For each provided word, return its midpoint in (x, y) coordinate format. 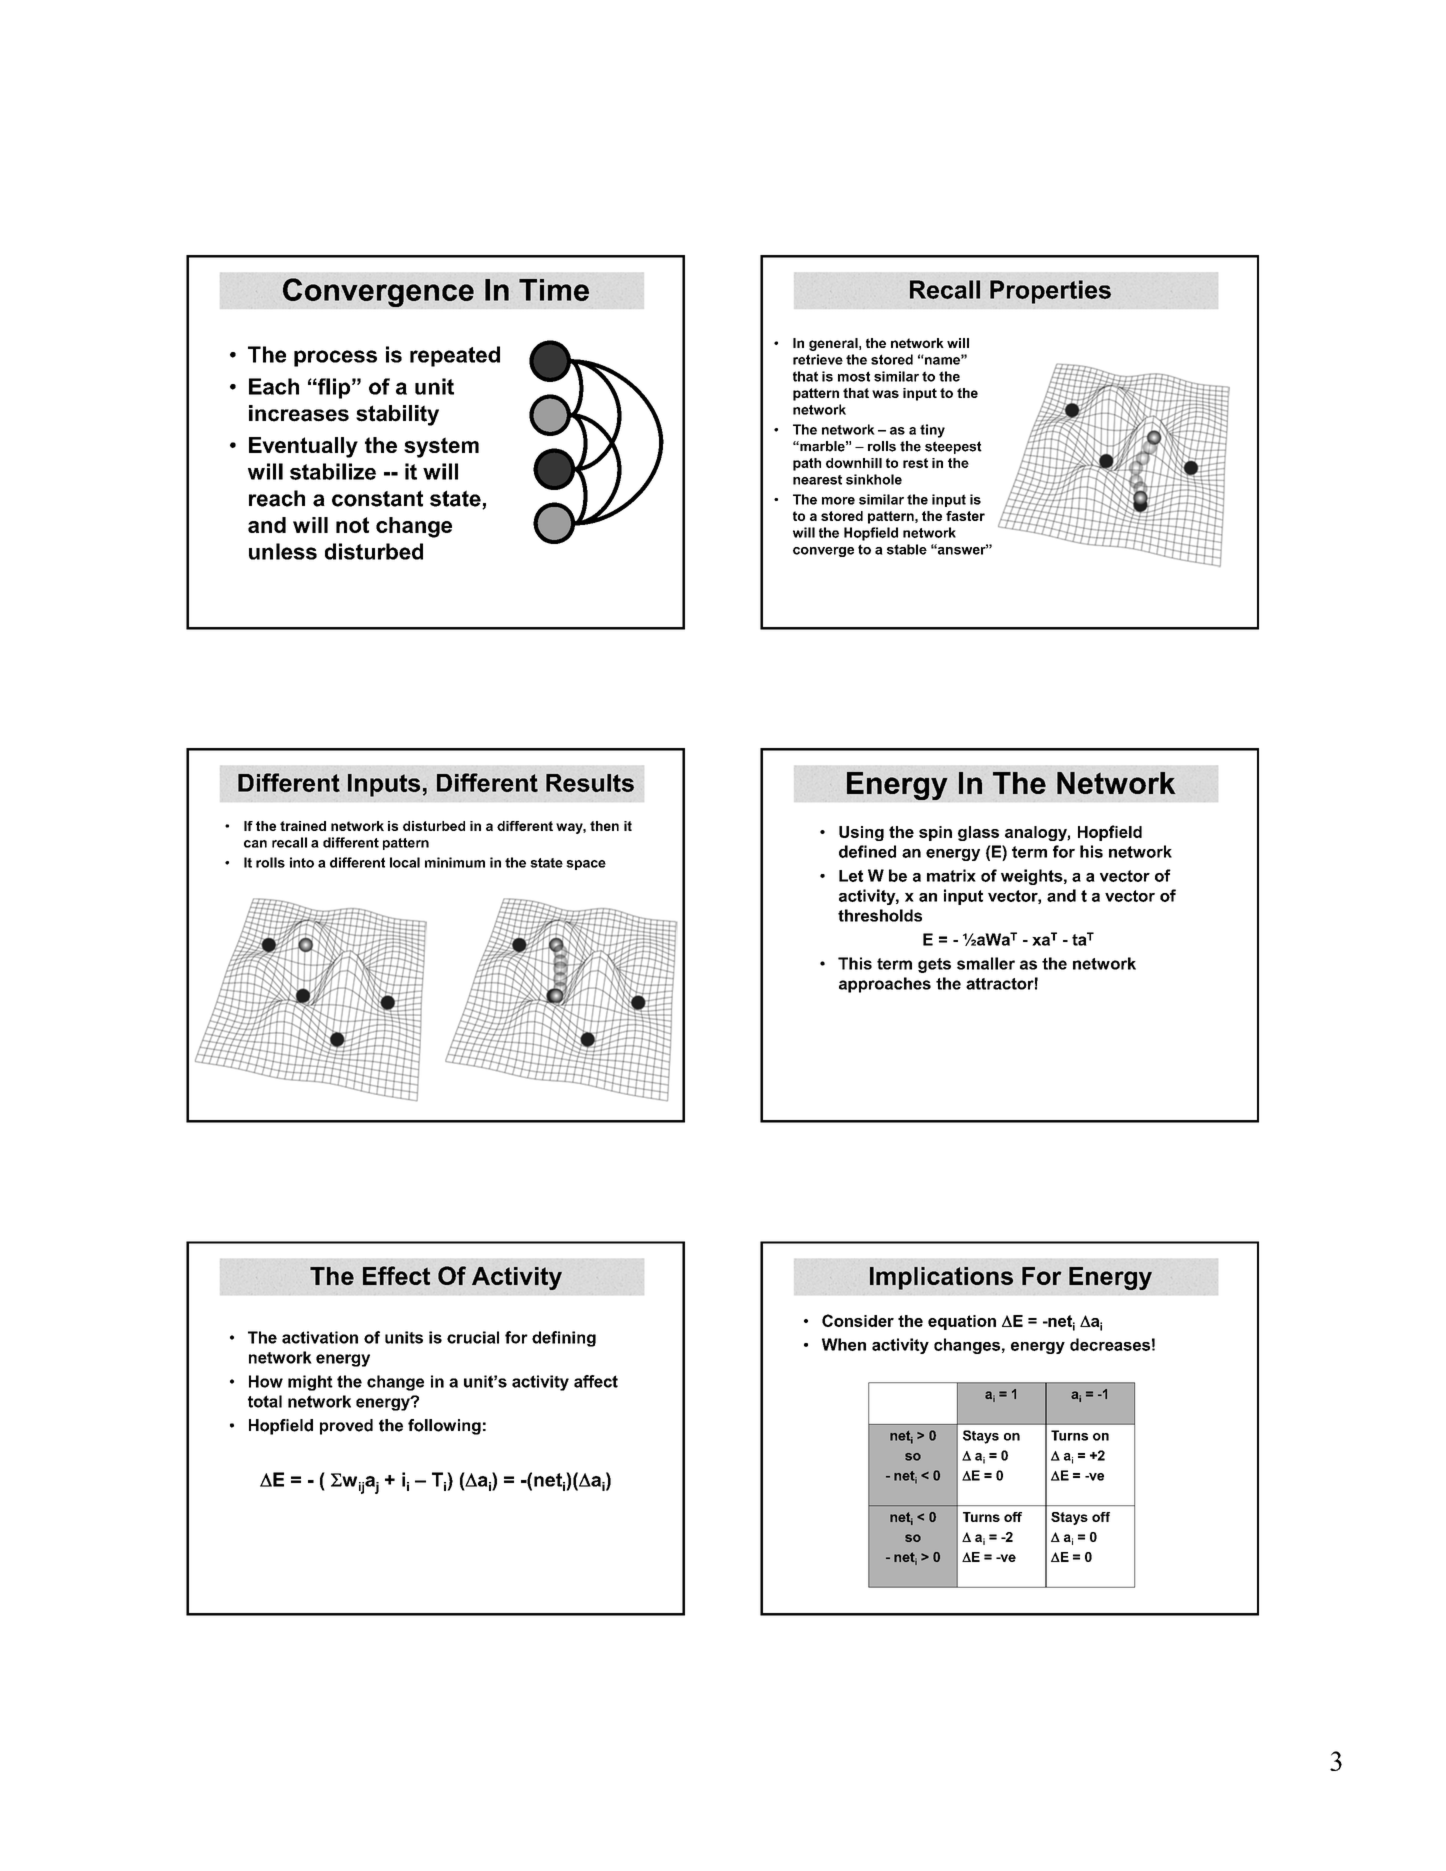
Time (554, 290)
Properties (1050, 292)
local (405, 862)
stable (907, 549)
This (855, 963)
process (335, 358)
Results (590, 783)
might (310, 1383)
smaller (986, 963)
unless (283, 551)
